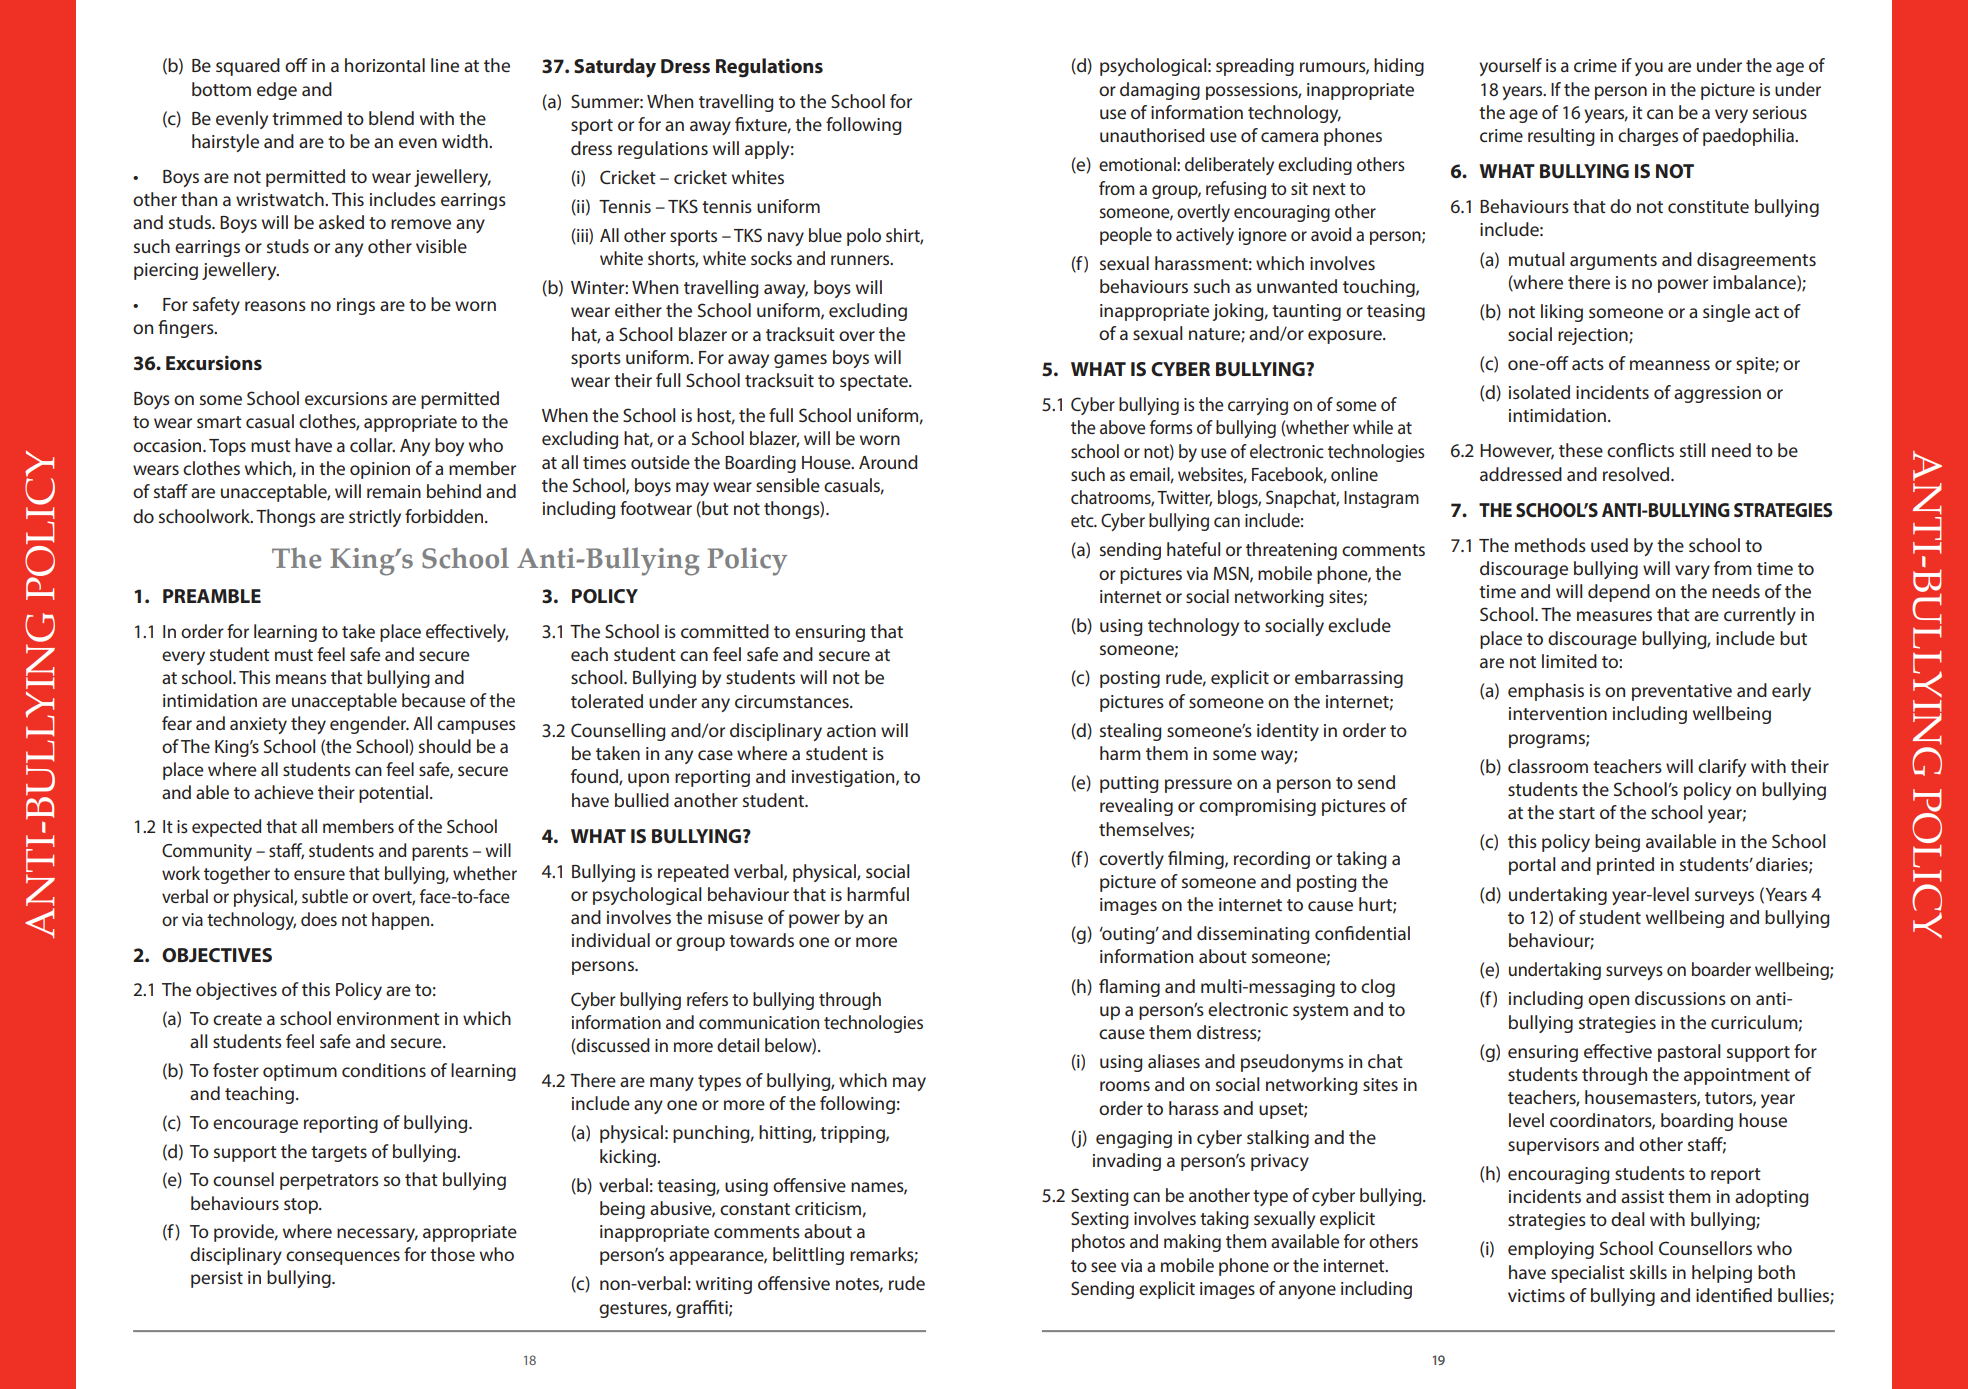  I want to click on start, so click(1577, 813).
